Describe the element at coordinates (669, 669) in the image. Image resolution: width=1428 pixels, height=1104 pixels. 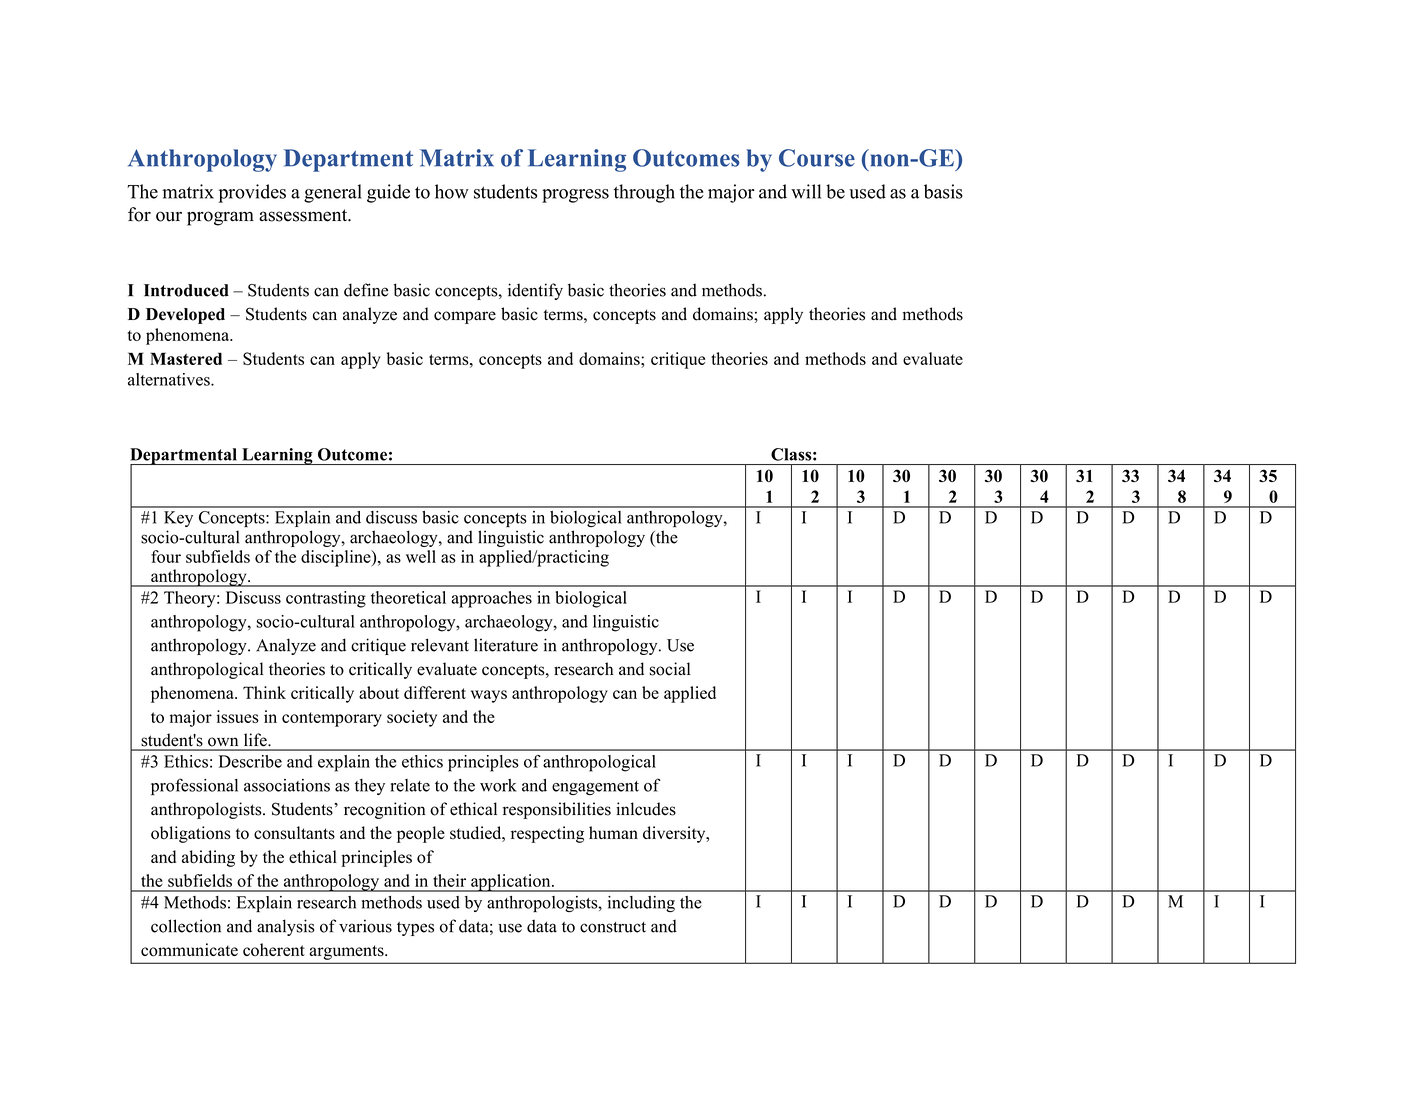
I see `social` at that location.
